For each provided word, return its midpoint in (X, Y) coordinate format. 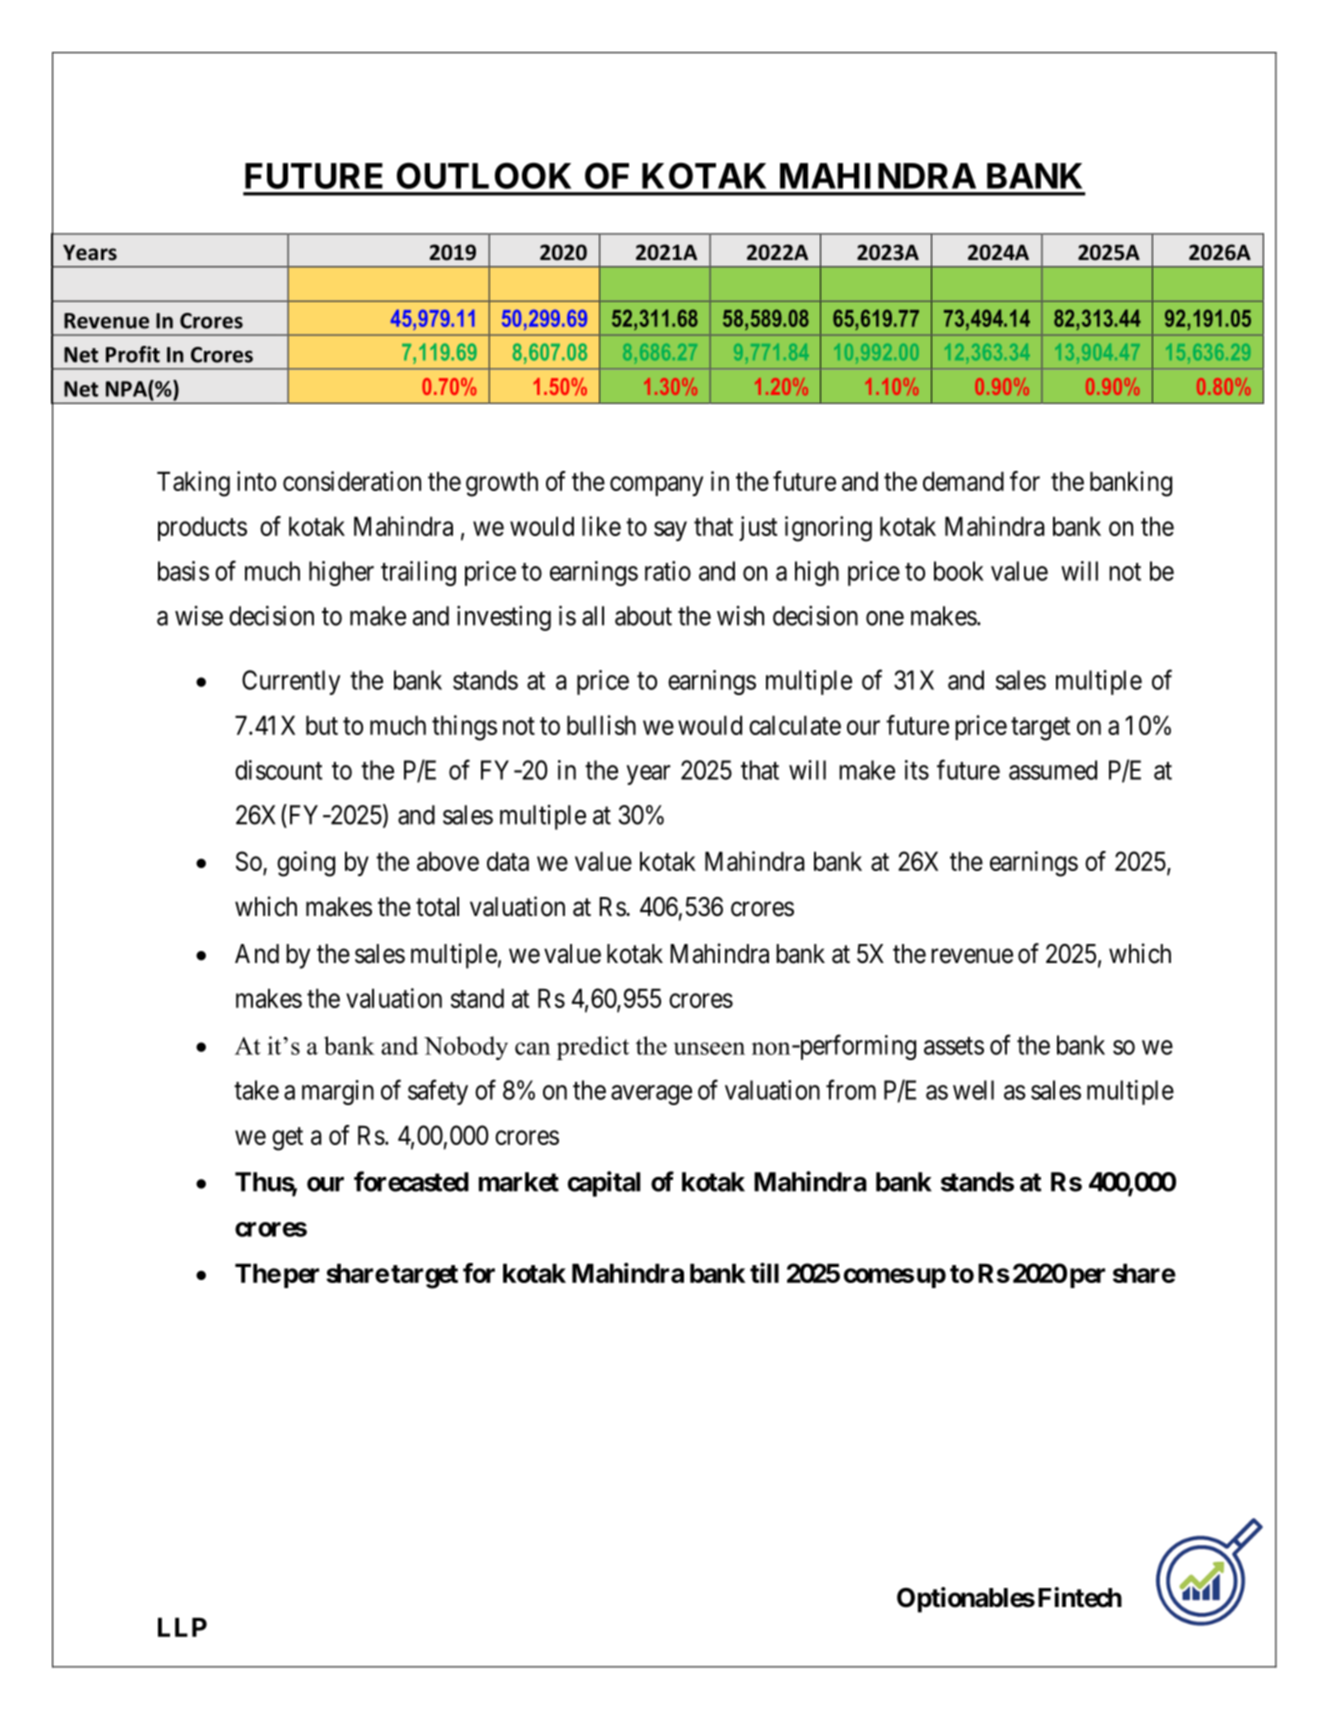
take (256, 1090)
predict (593, 1048)
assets (954, 1046)
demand (963, 481)
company (656, 486)
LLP (182, 1627)
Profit (133, 354)
